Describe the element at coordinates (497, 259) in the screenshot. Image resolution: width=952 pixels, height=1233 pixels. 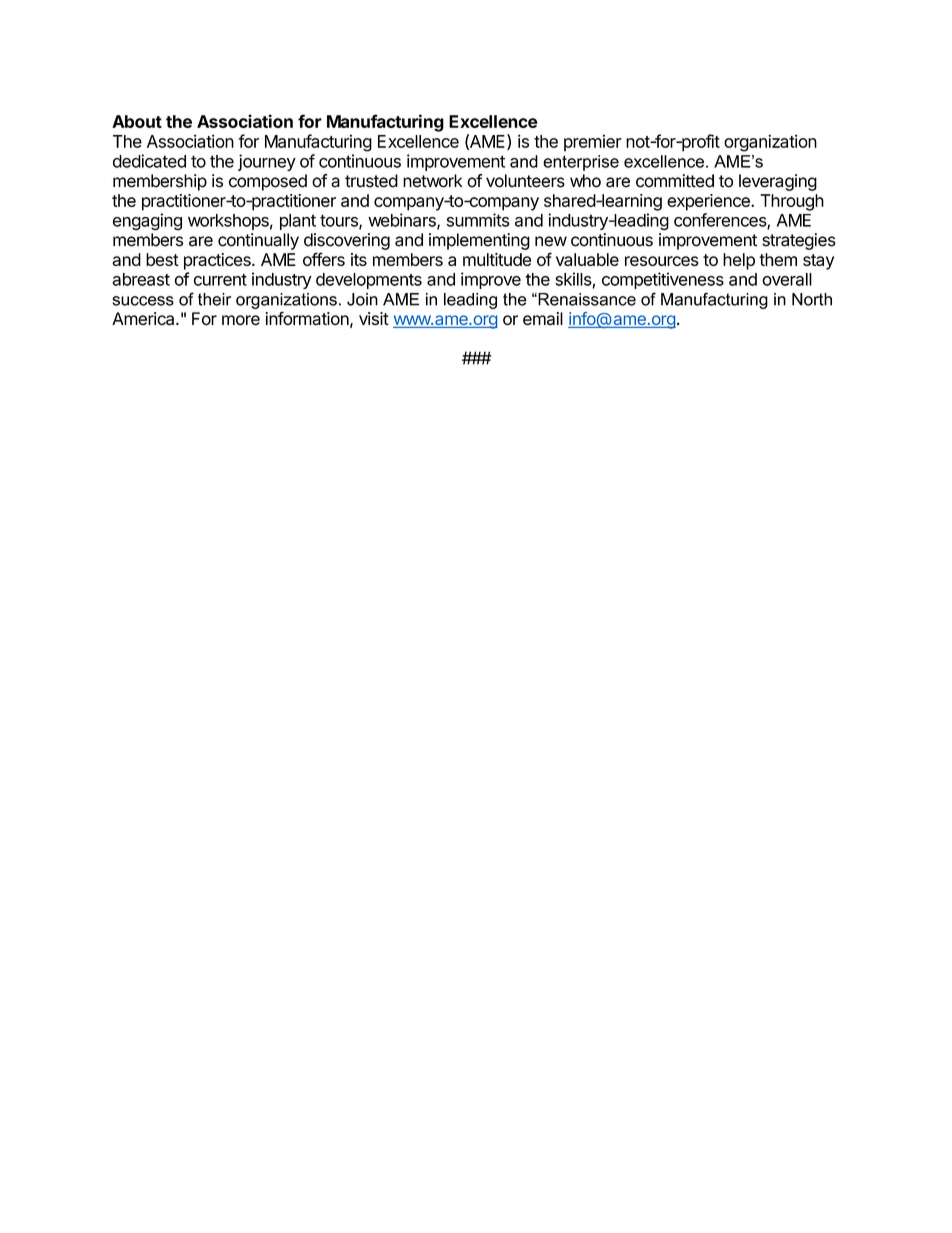
I see `multitude` at that location.
